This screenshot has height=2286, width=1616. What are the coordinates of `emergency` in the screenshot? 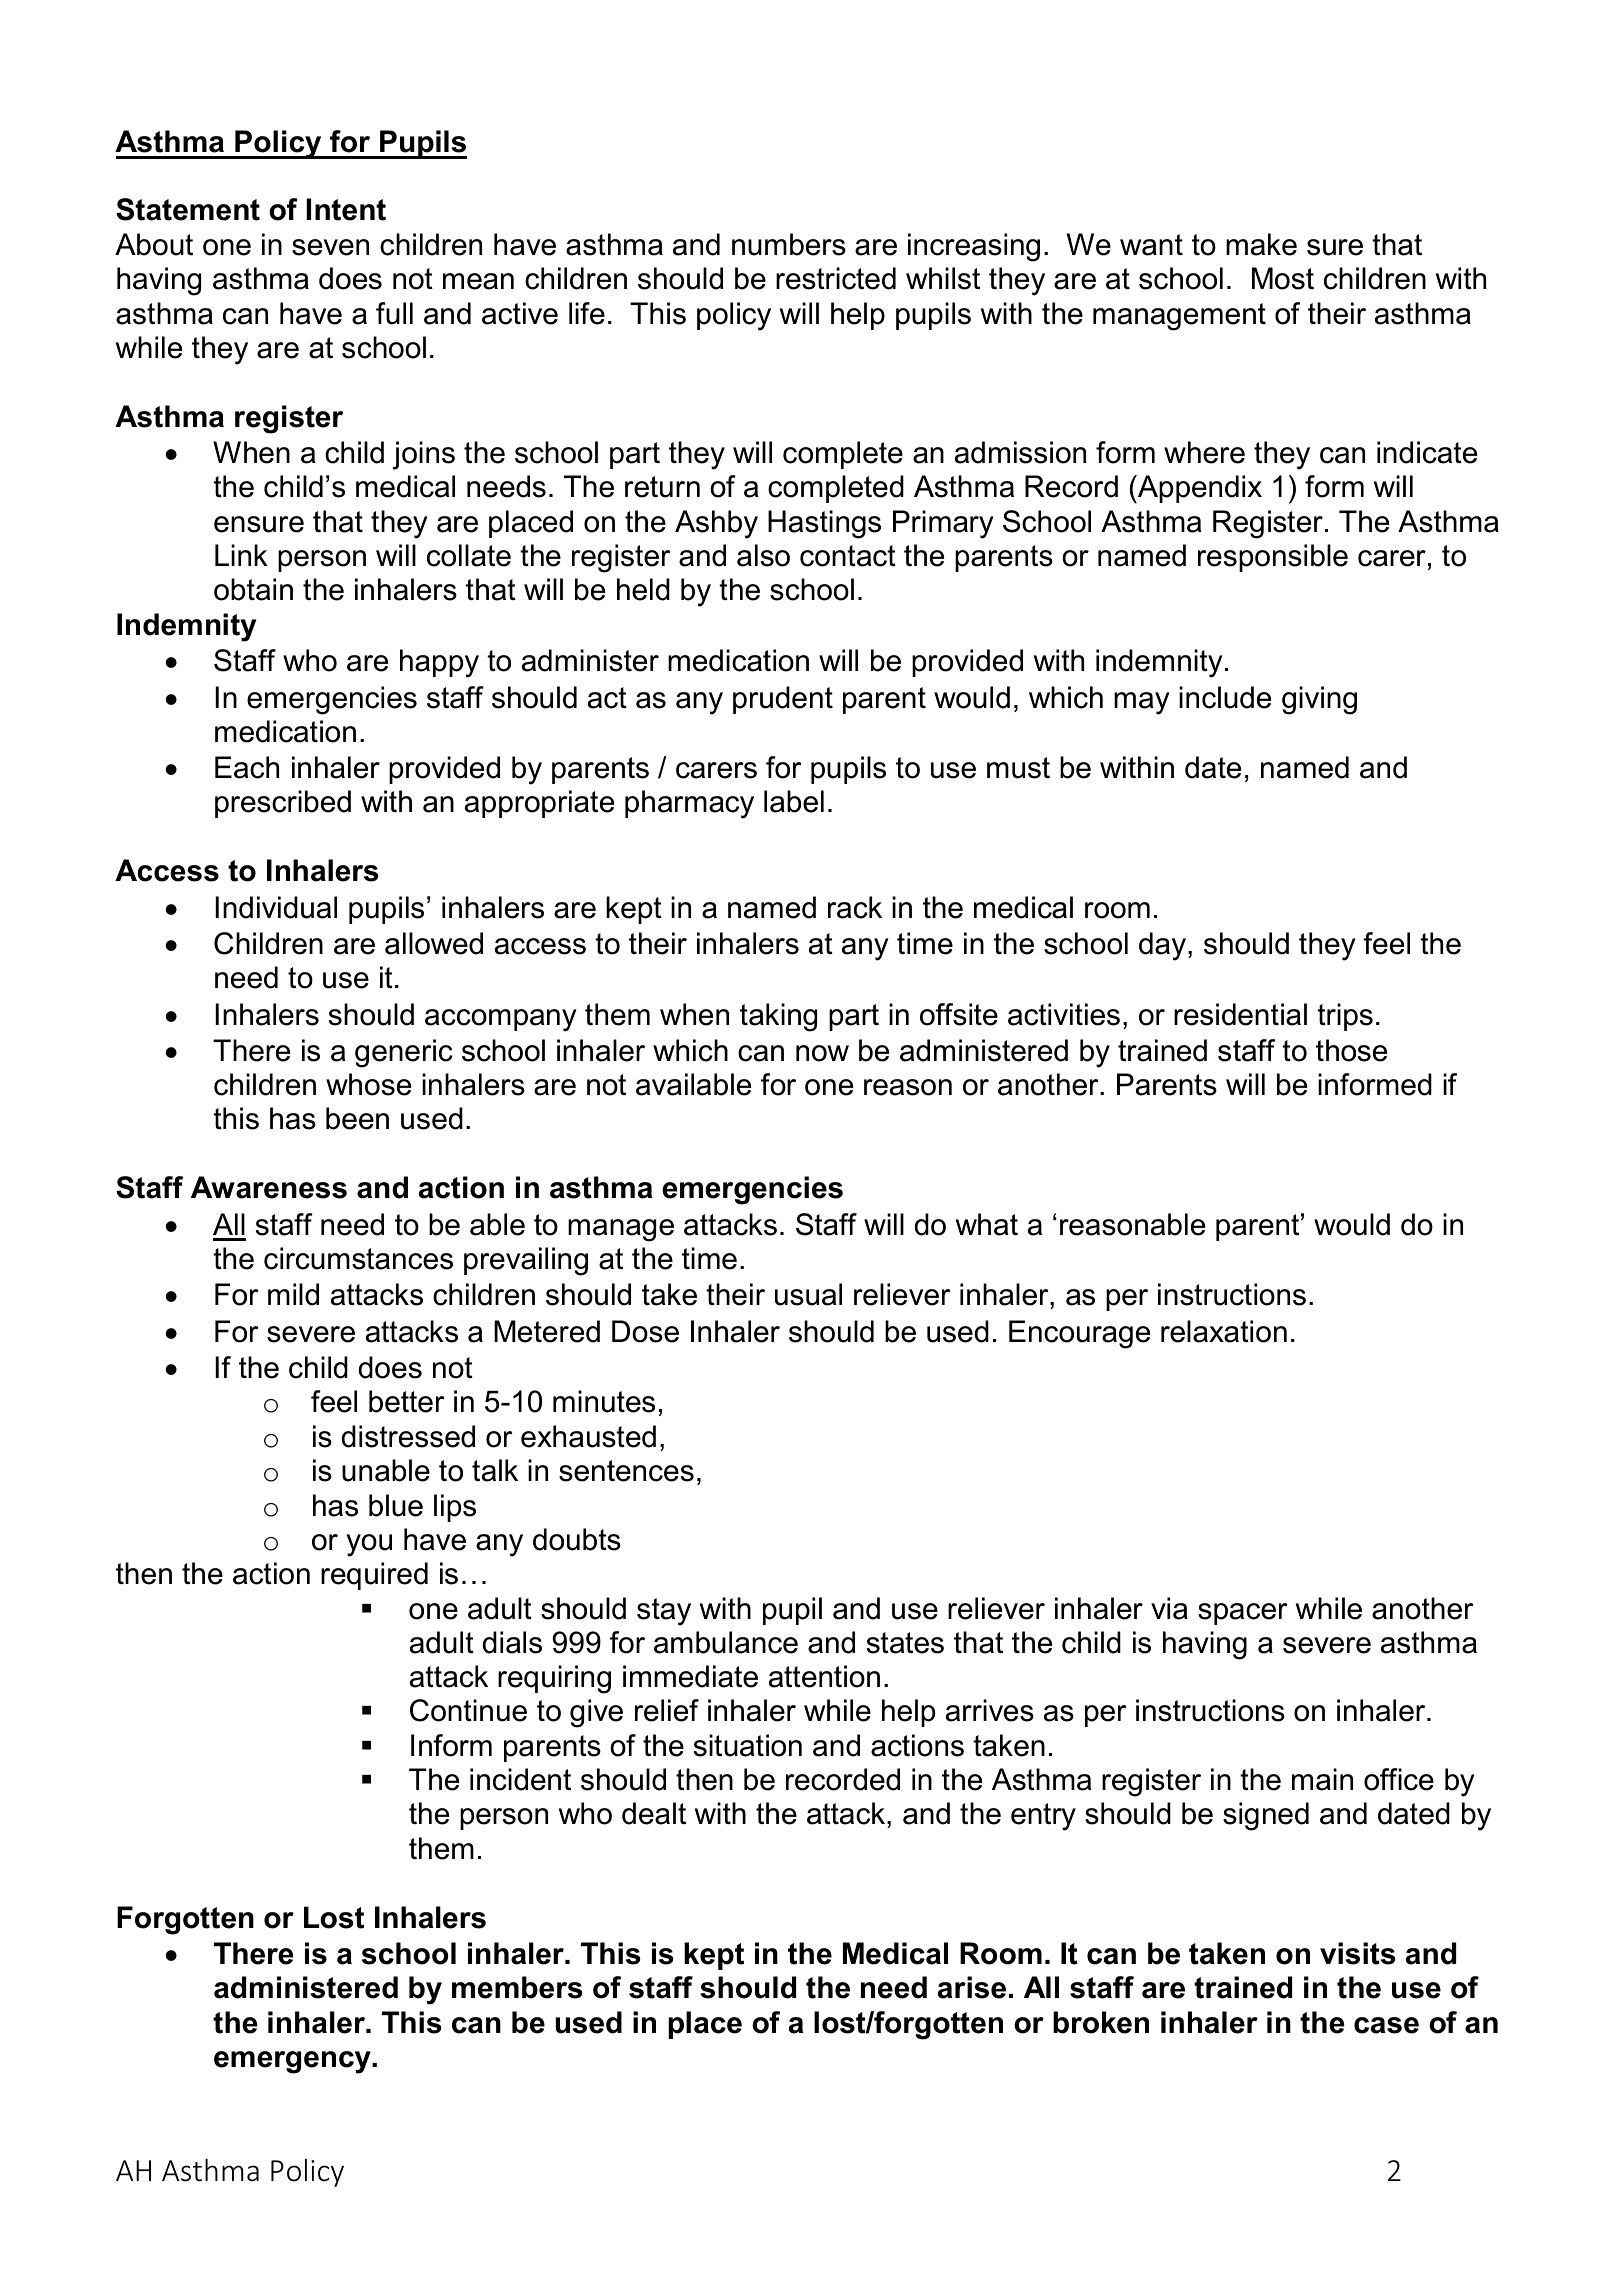 It's located at (293, 2062).
